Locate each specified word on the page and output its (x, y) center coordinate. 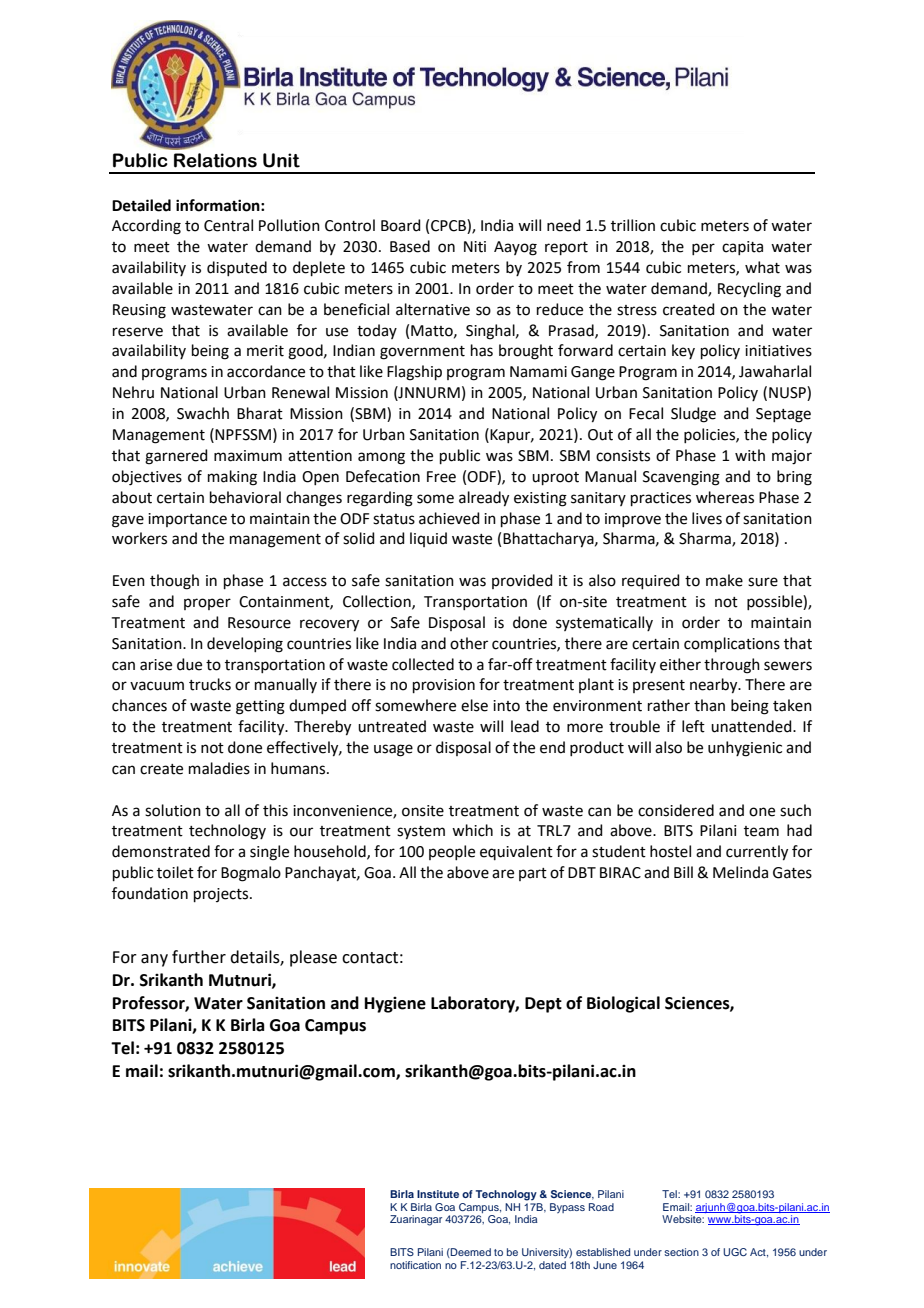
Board (401, 225)
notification (415, 1265)
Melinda (740, 872)
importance (187, 520)
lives (707, 518)
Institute (438, 1194)
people (452, 852)
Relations (215, 160)
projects (222, 895)
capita (742, 248)
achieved (449, 518)
